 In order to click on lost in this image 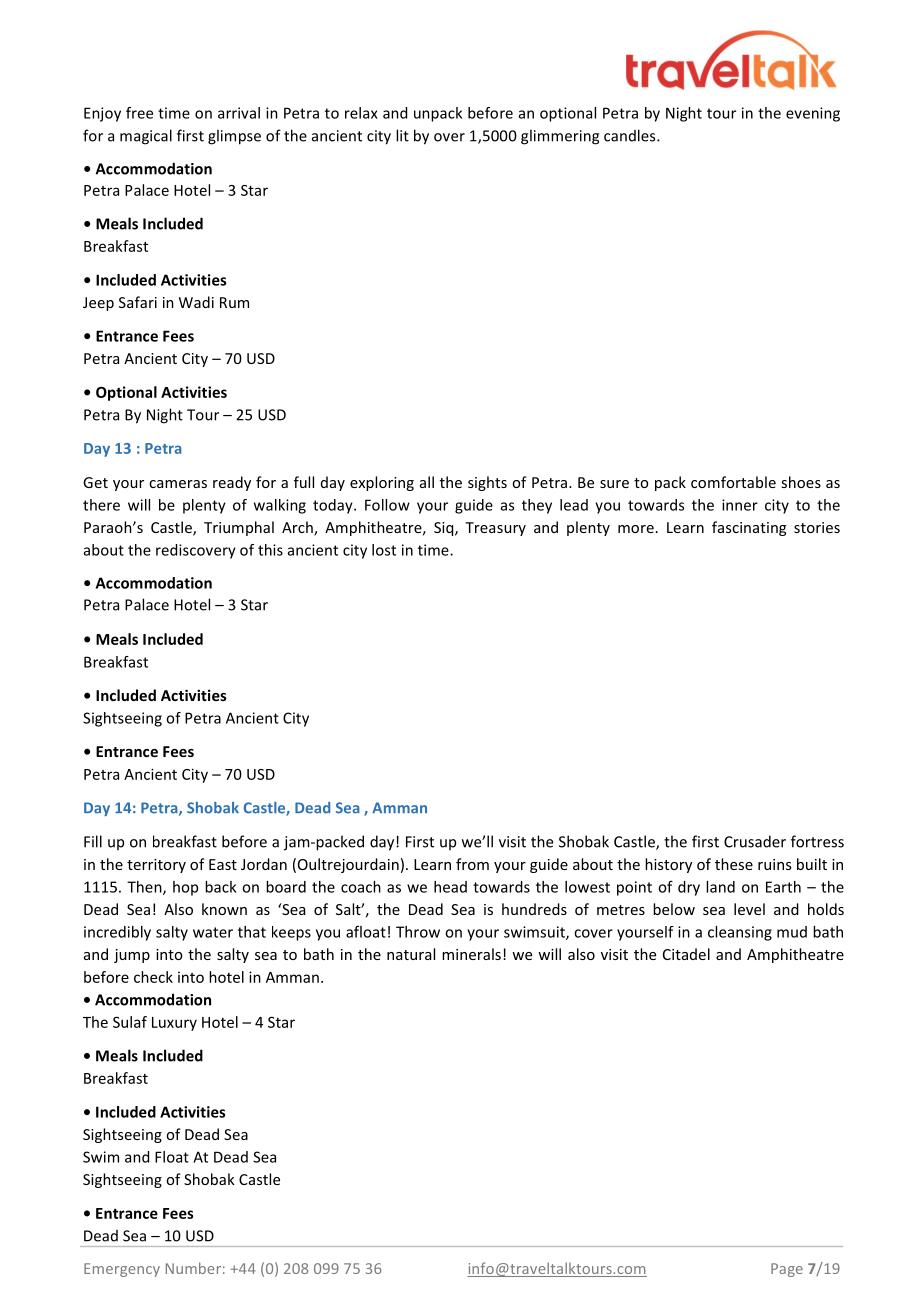, I will do `click(384, 550)`.
